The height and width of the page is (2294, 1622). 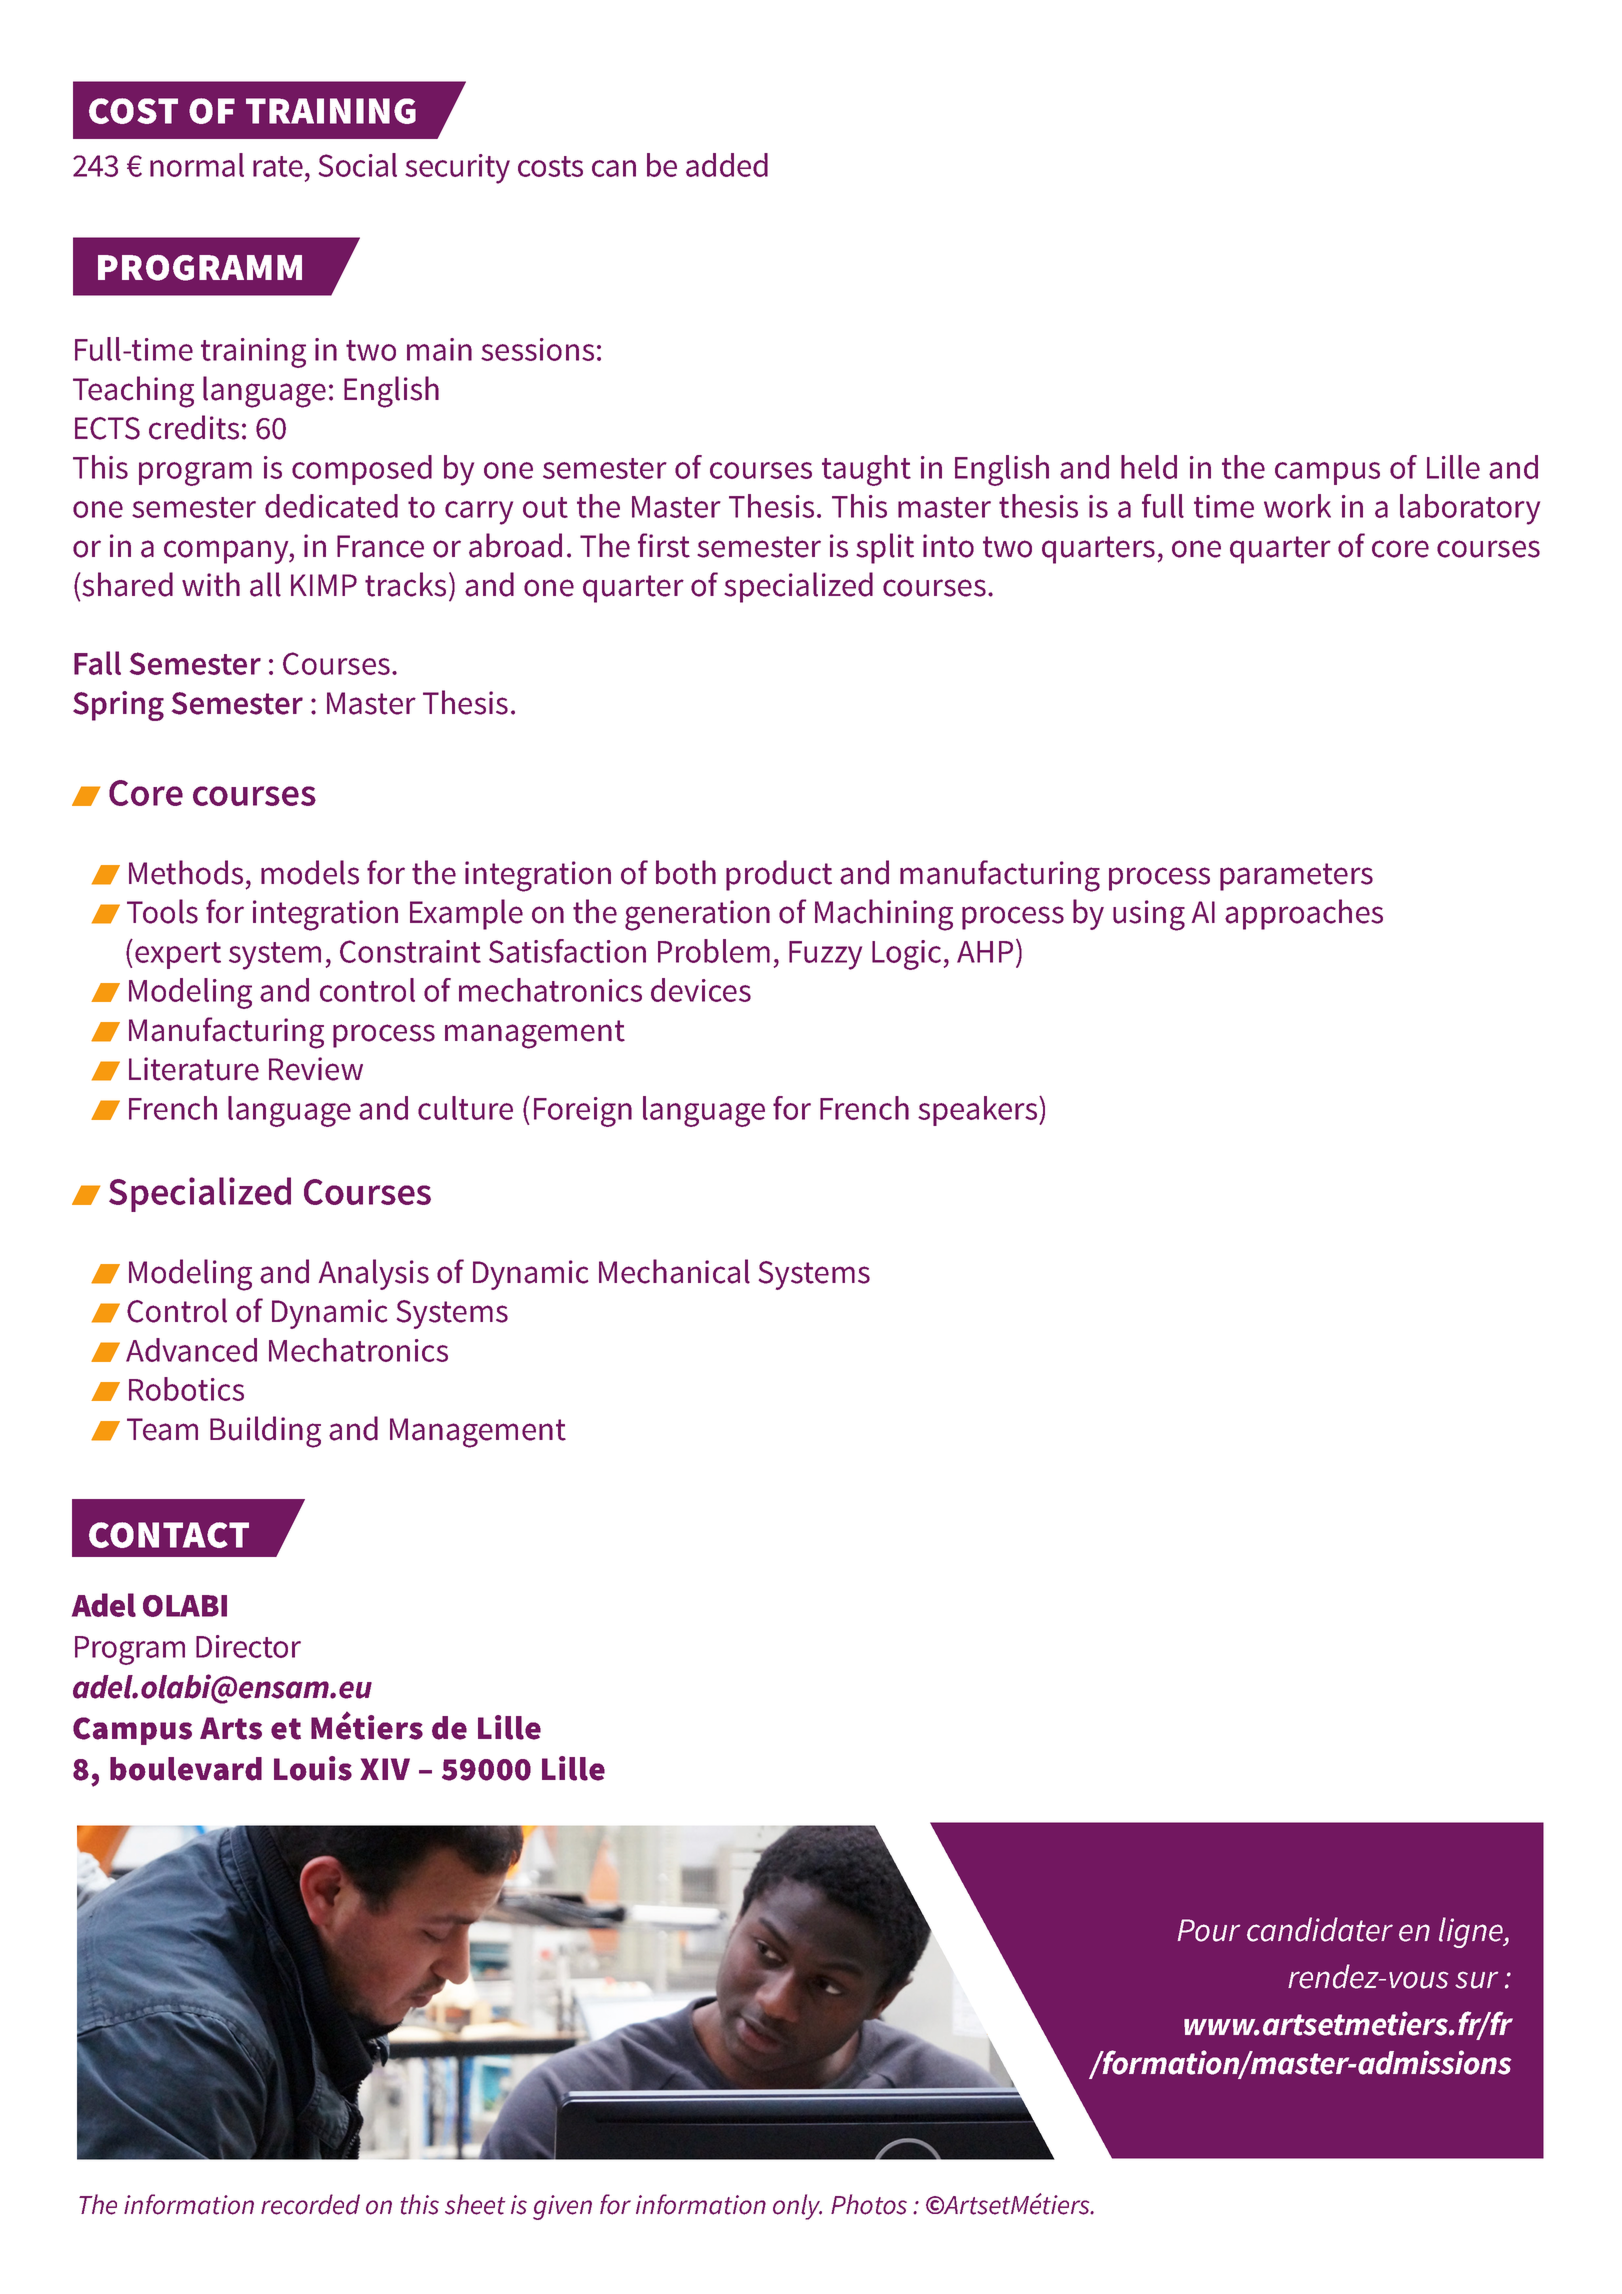 What do you see at coordinates (278, 166) in the page?
I see `rate` at bounding box center [278, 166].
